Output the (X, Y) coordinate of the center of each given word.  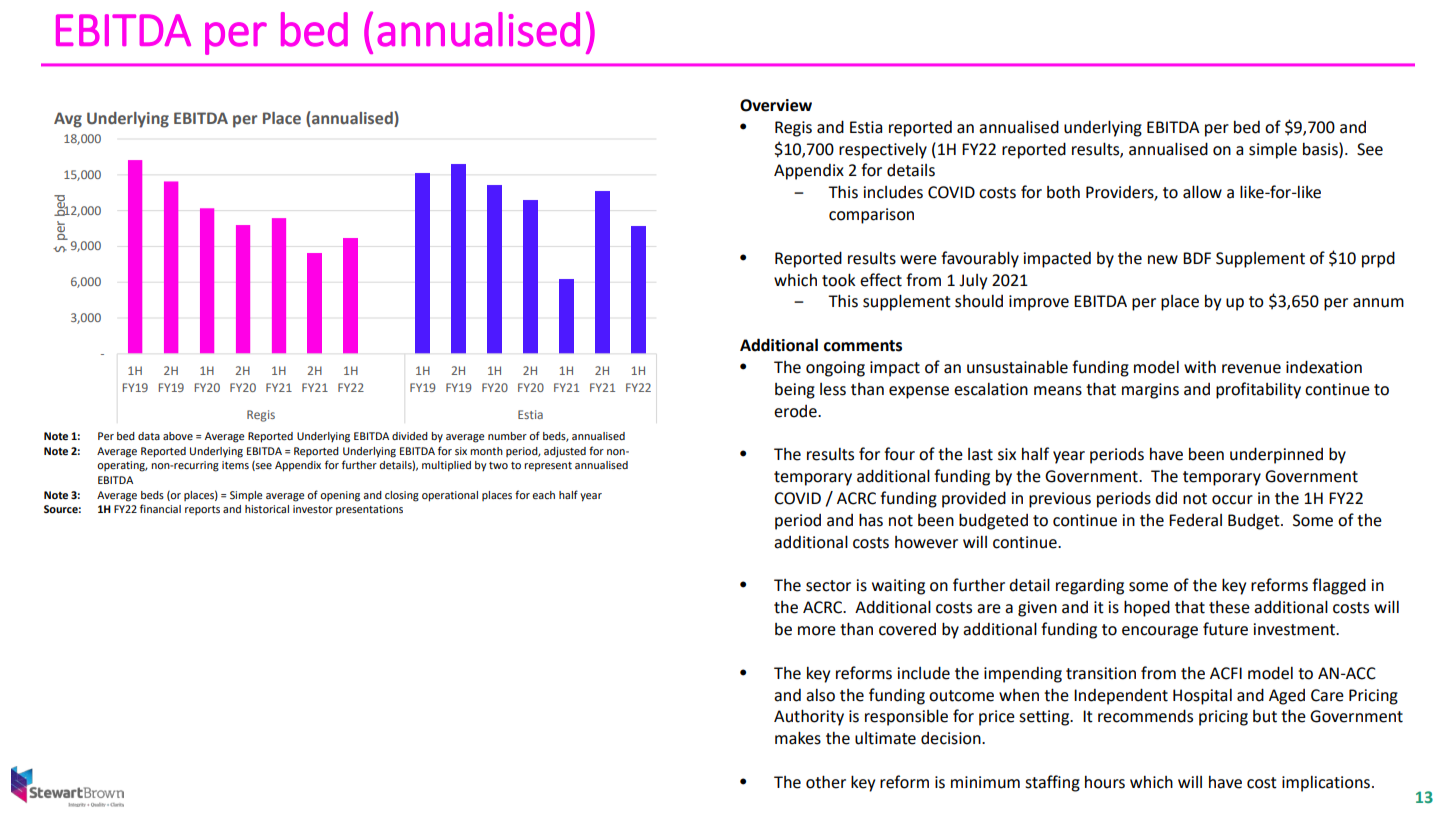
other (826, 782)
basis (1321, 149)
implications (1326, 783)
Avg (68, 120)
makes (798, 738)
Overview (776, 105)
